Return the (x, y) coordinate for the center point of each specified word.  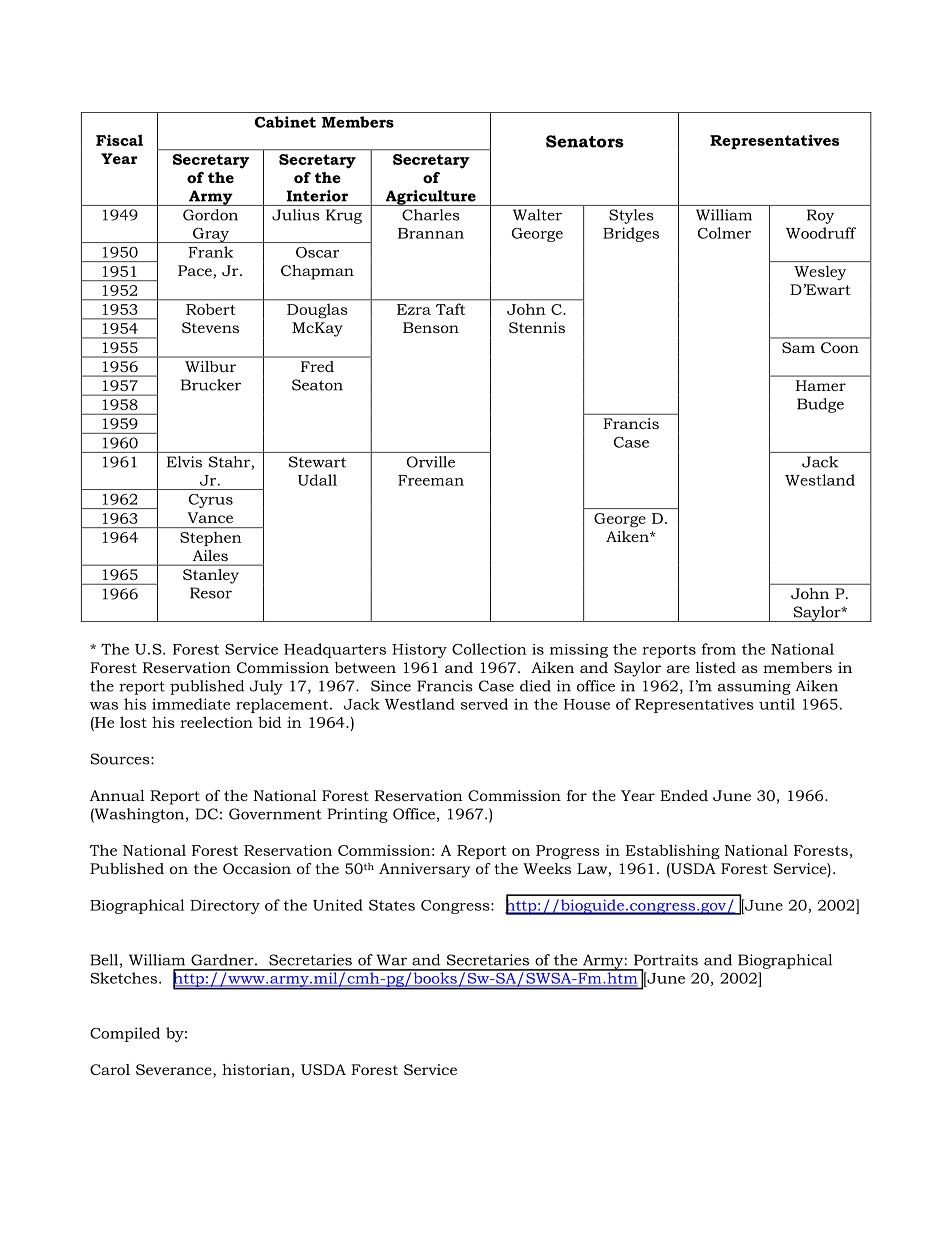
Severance (175, 1071)
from (719, 649)
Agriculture (430, 198)
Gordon (210, 215)
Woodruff (821, 233)
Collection (489, 649)
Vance (210, 517)
